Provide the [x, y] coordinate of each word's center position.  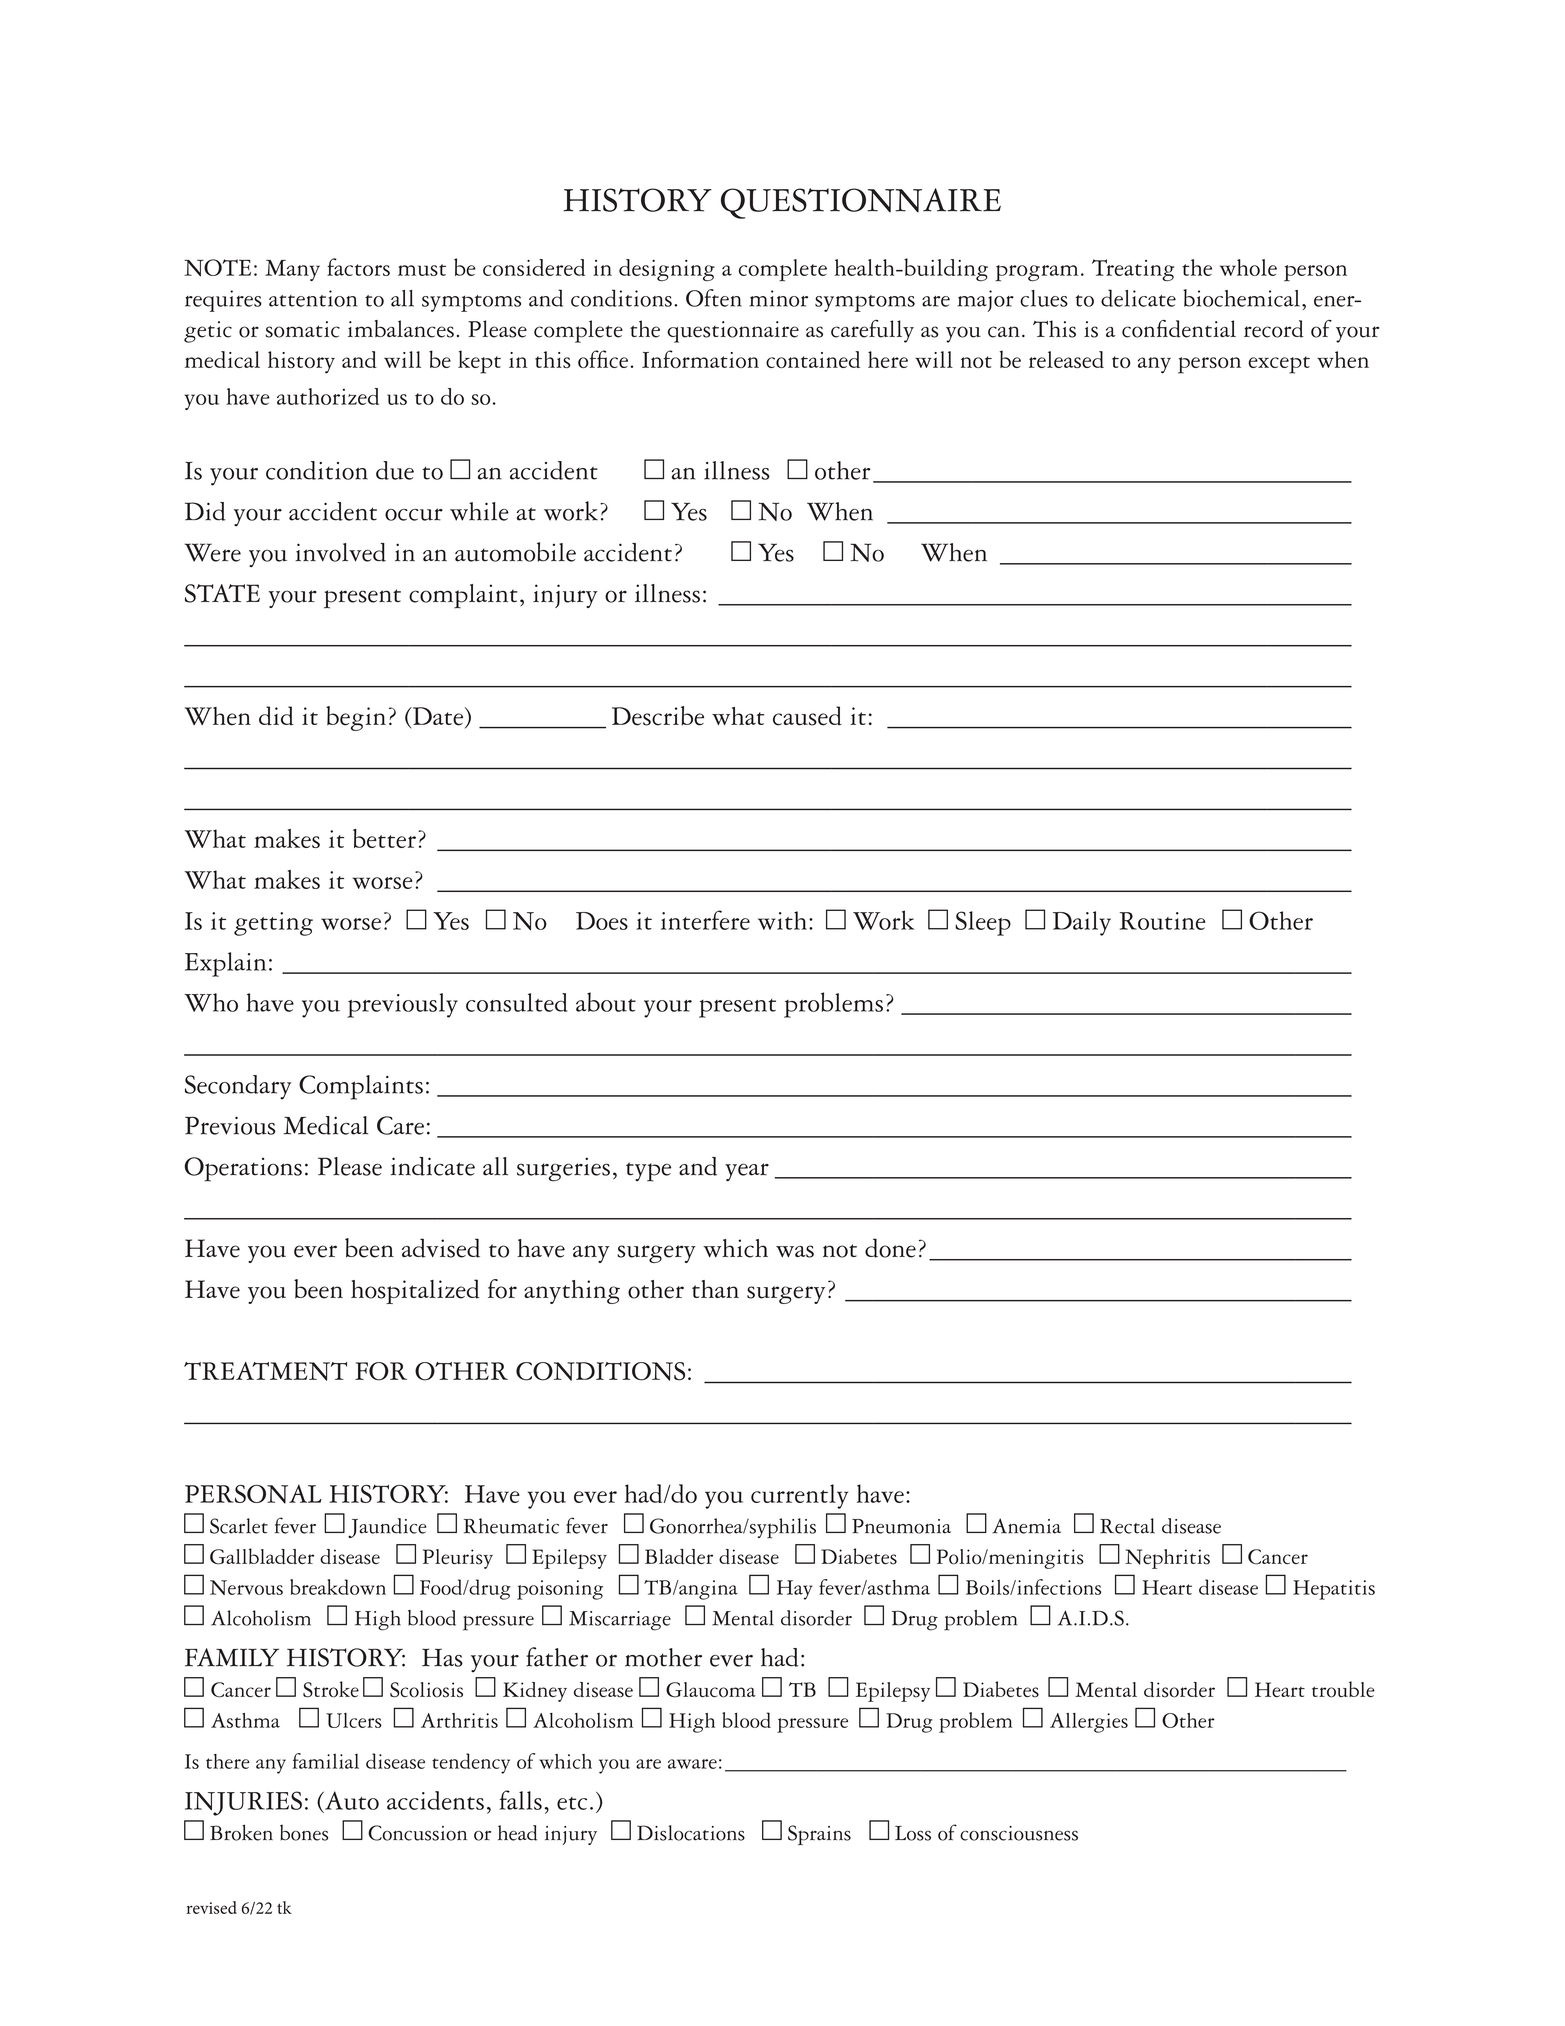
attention [313, 298]
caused [807, 716]
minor [778, 298]
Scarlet [239, 1526]
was [795, 1251]
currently [799, 1496]
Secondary [238, 1087]
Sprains [819, 1835]
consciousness [1019, 1833]
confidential [1179, 329]
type [648, 1172]
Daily [1082, 923]
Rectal [1127, 1526]
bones [304, 1833]
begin [356, 718]
